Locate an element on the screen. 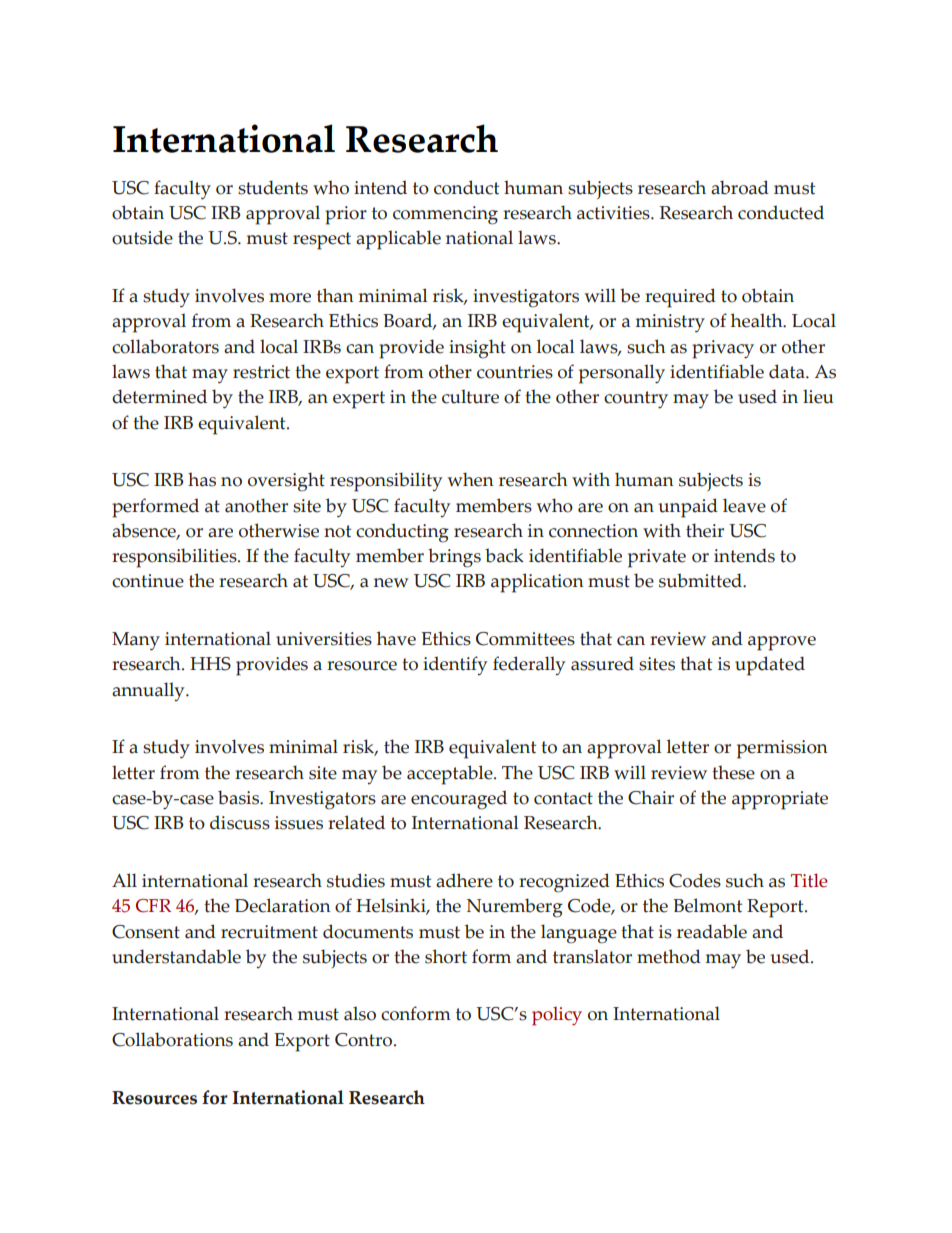 This screenshot has height=1233, width=952. abroad is located at coordinates (740, 187).
